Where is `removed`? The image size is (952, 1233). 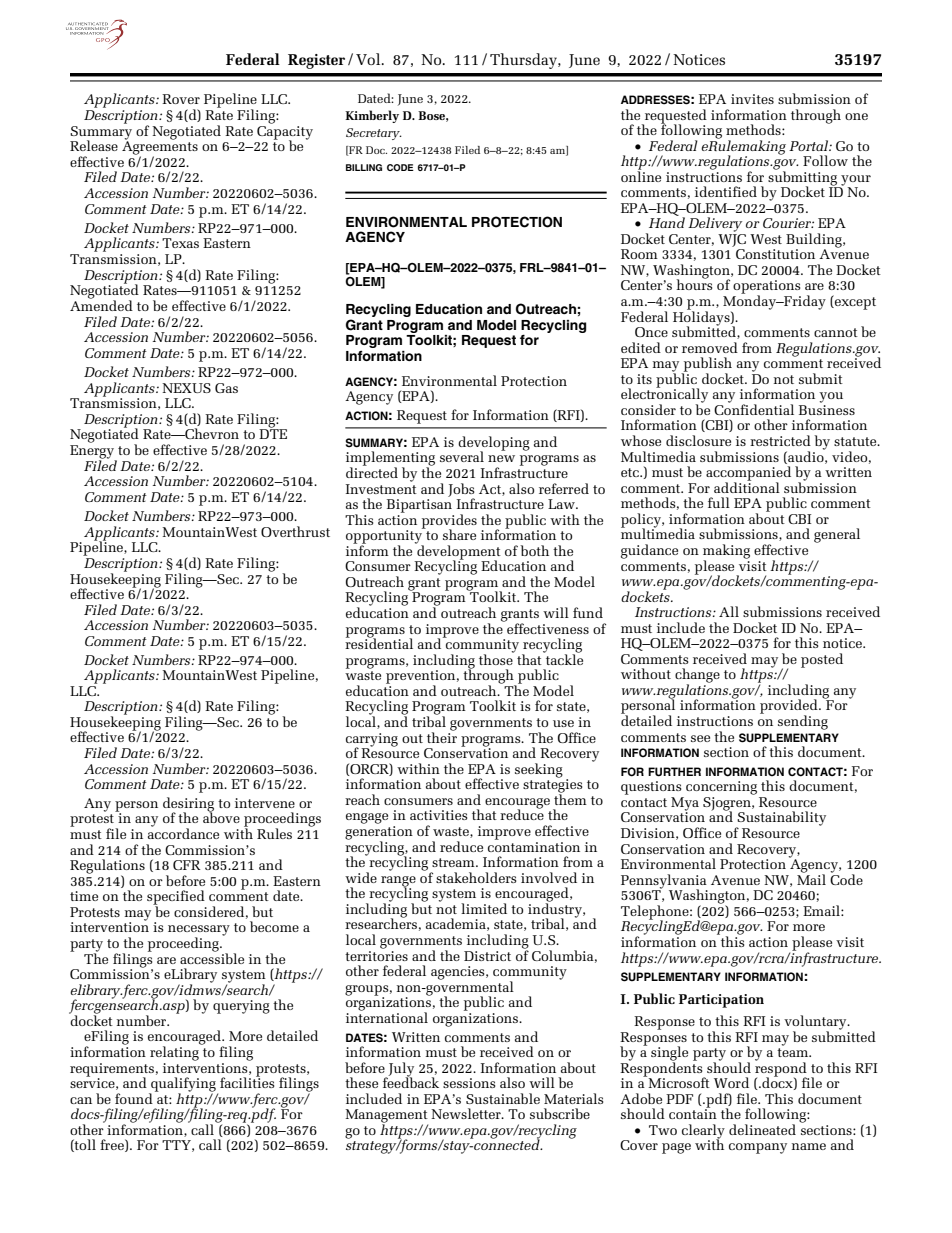 removed is located at coordinates (710, 347).
